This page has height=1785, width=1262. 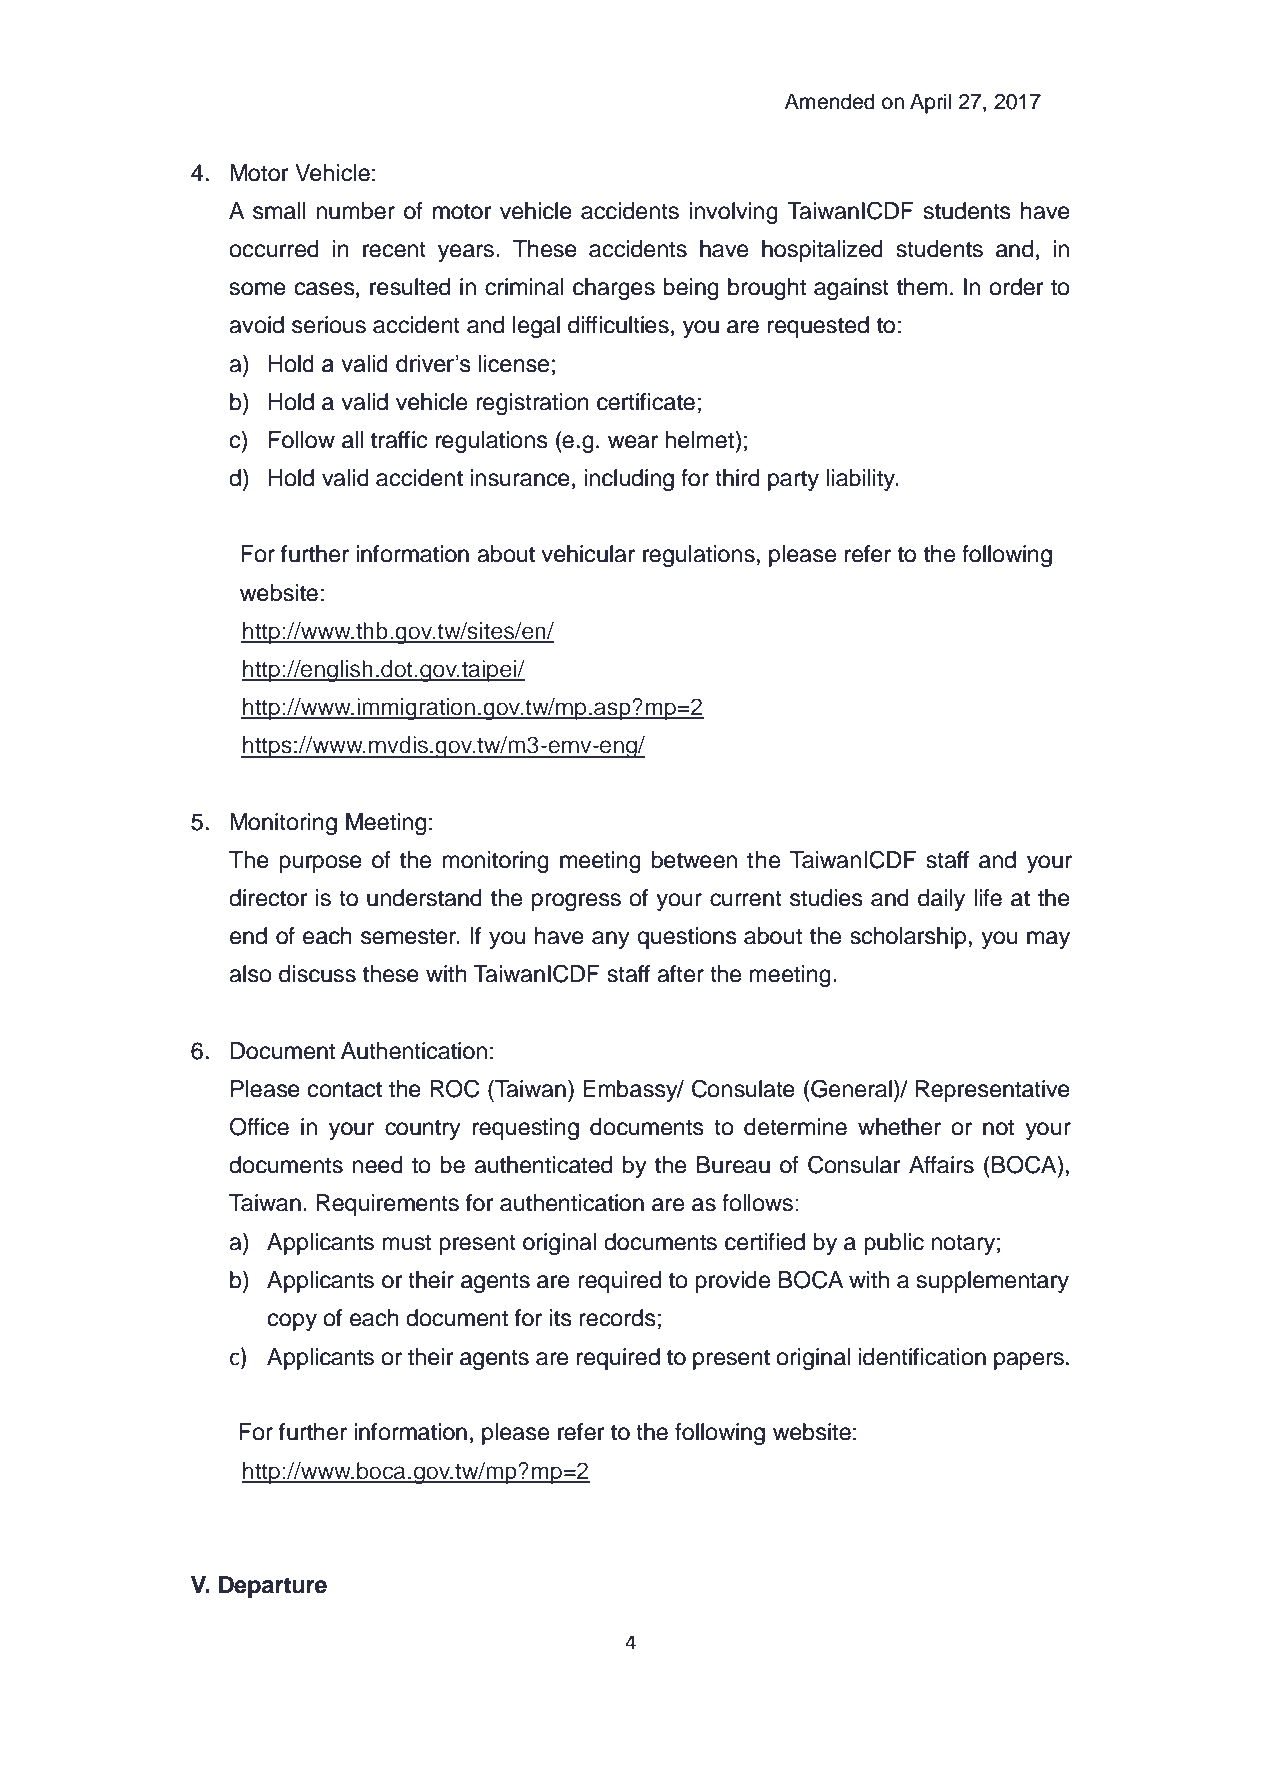 I want to click on Affairs, so click(x=941, y=1165).
